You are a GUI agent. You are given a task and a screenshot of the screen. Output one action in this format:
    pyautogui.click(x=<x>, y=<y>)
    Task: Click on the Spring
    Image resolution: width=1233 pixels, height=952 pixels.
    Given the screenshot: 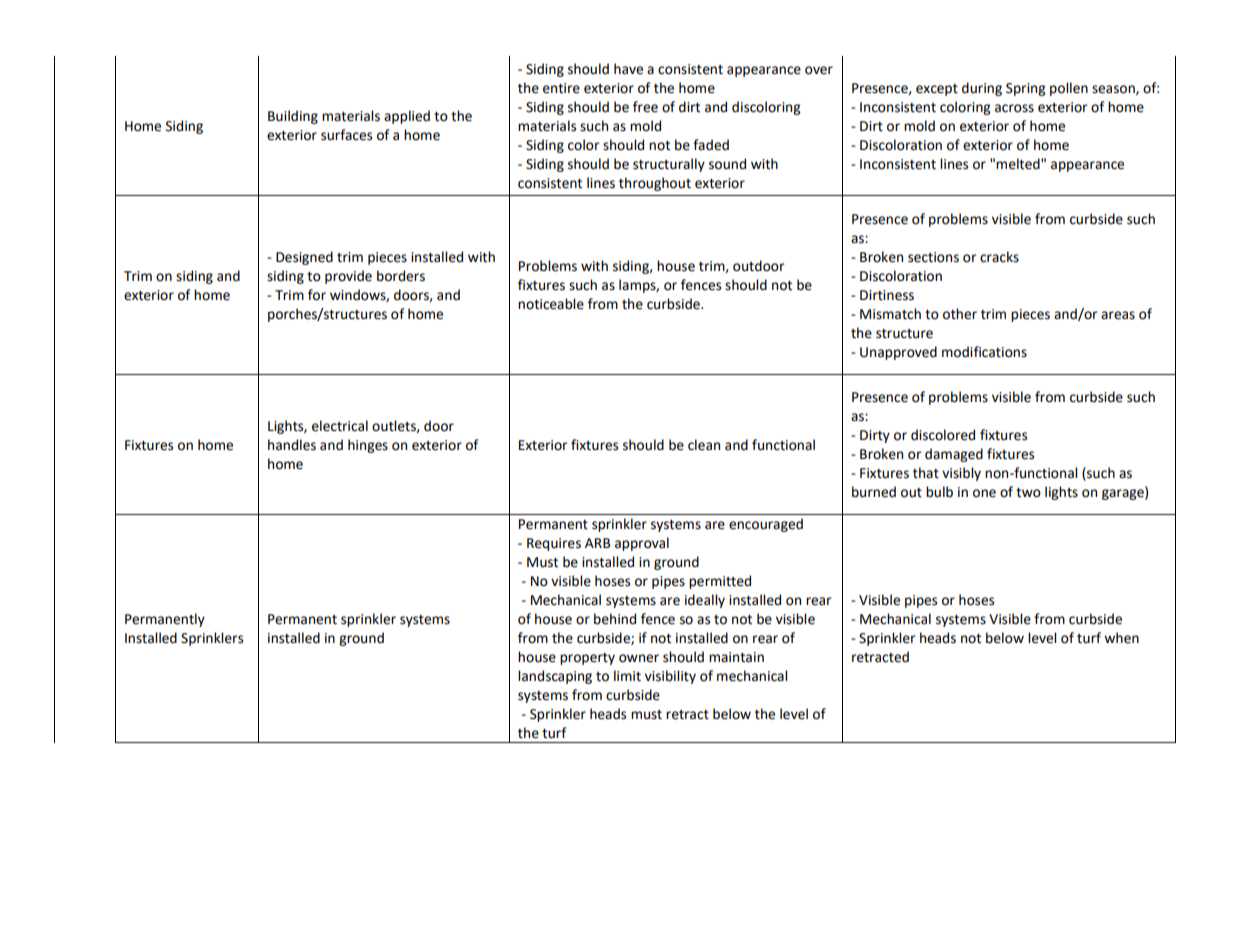 What is the action you would take?
    pyautogui.click(x=1026, y=89)
